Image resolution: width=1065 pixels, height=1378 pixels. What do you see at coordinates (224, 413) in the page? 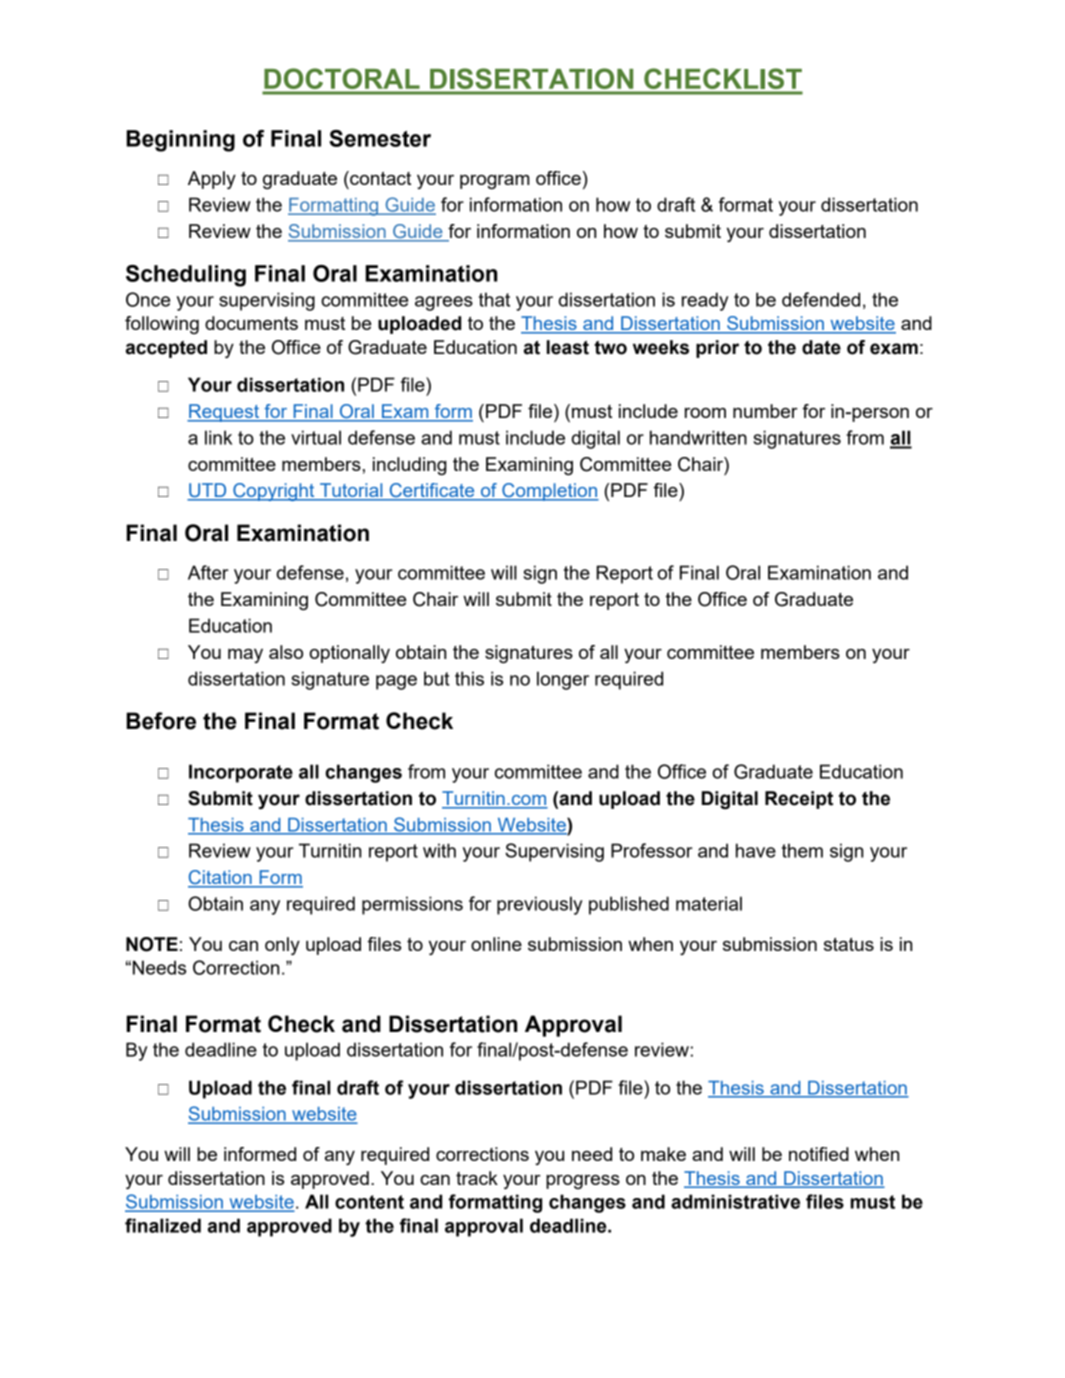
I see `Request` at bounding box center [224, 413].
